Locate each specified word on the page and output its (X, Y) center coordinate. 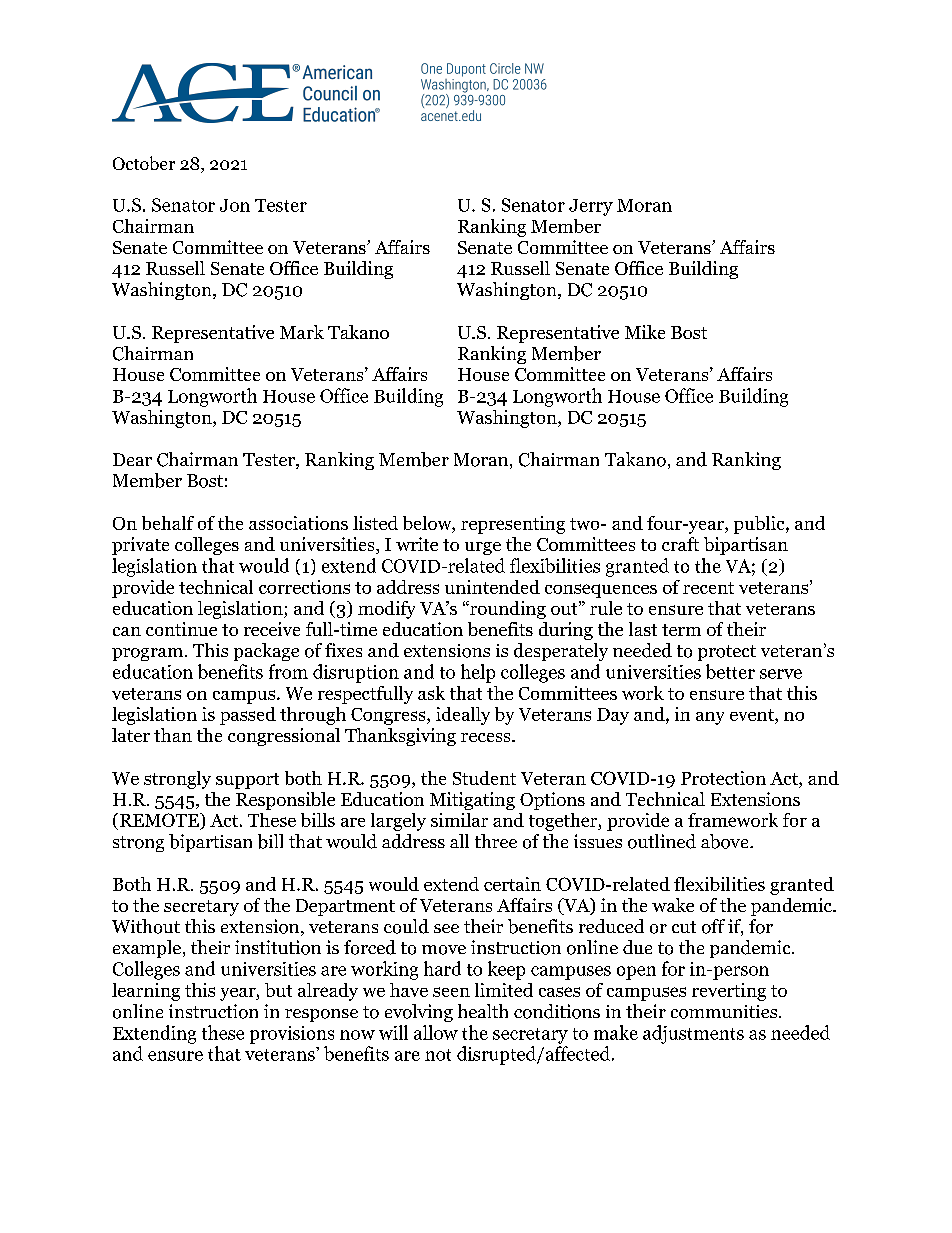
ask (431, 693)
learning (146, 992)
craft (680, 544)
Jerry (591, 207)
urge (483, 548)
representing (513, 525)
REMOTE (159, 821)
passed (248, 716)
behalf (168, 523)
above (726, 841)
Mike (645, 332)
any (710, 718)
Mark (302, 332)
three (496, 841)
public (760, 525)
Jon (235, 205)
